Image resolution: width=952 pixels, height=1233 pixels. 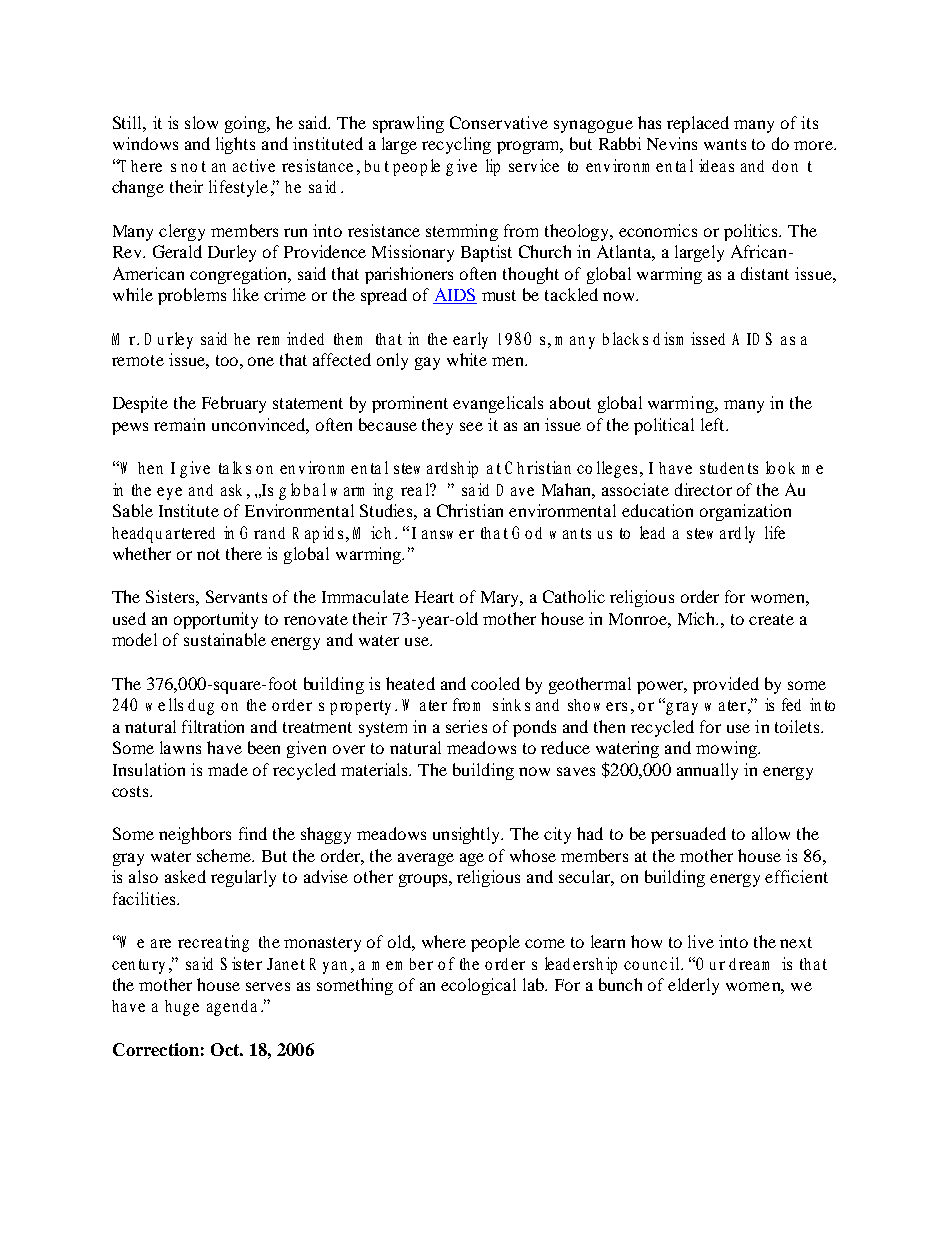 I want to click on agenda, so click(x=232, y=1008).
